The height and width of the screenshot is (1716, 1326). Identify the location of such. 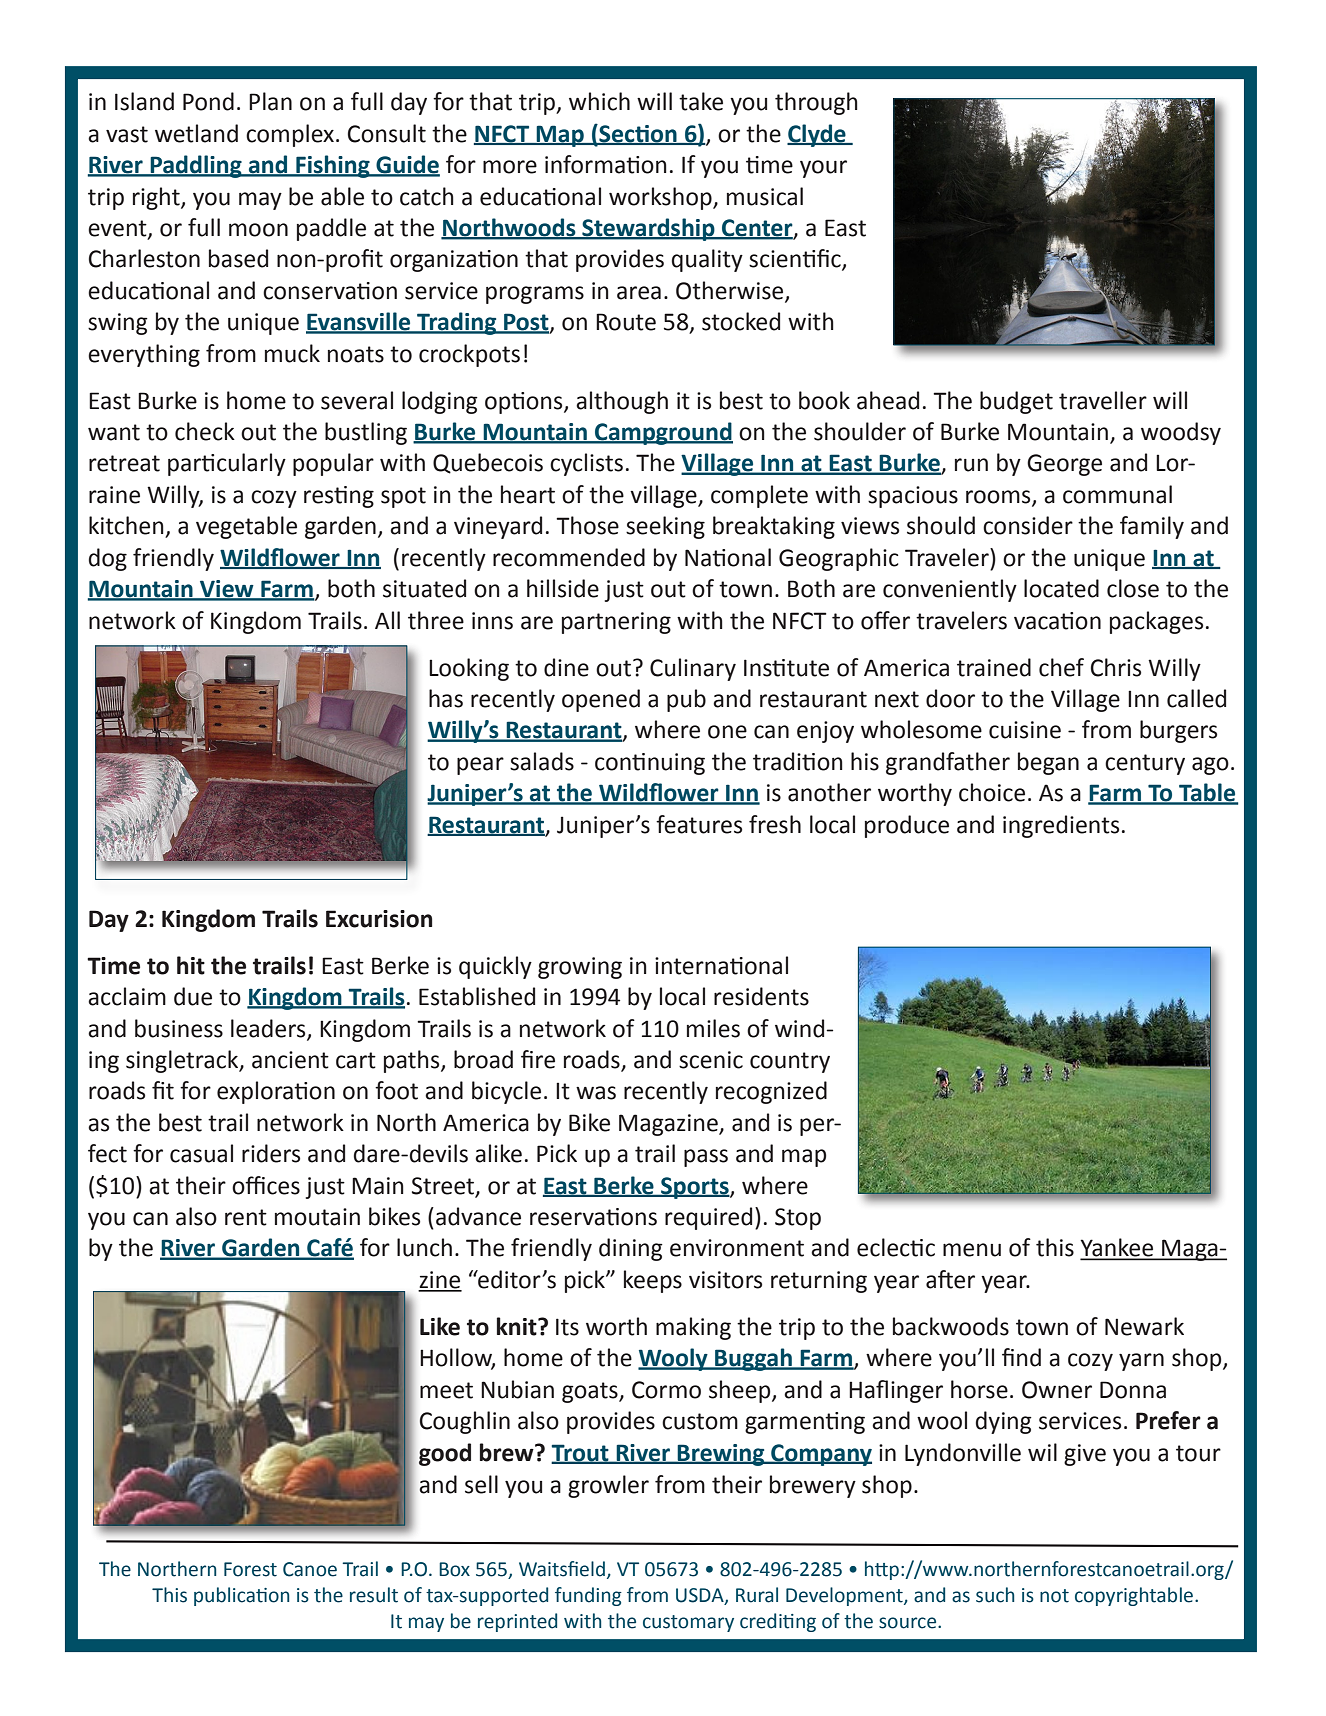
(995, 1595).
